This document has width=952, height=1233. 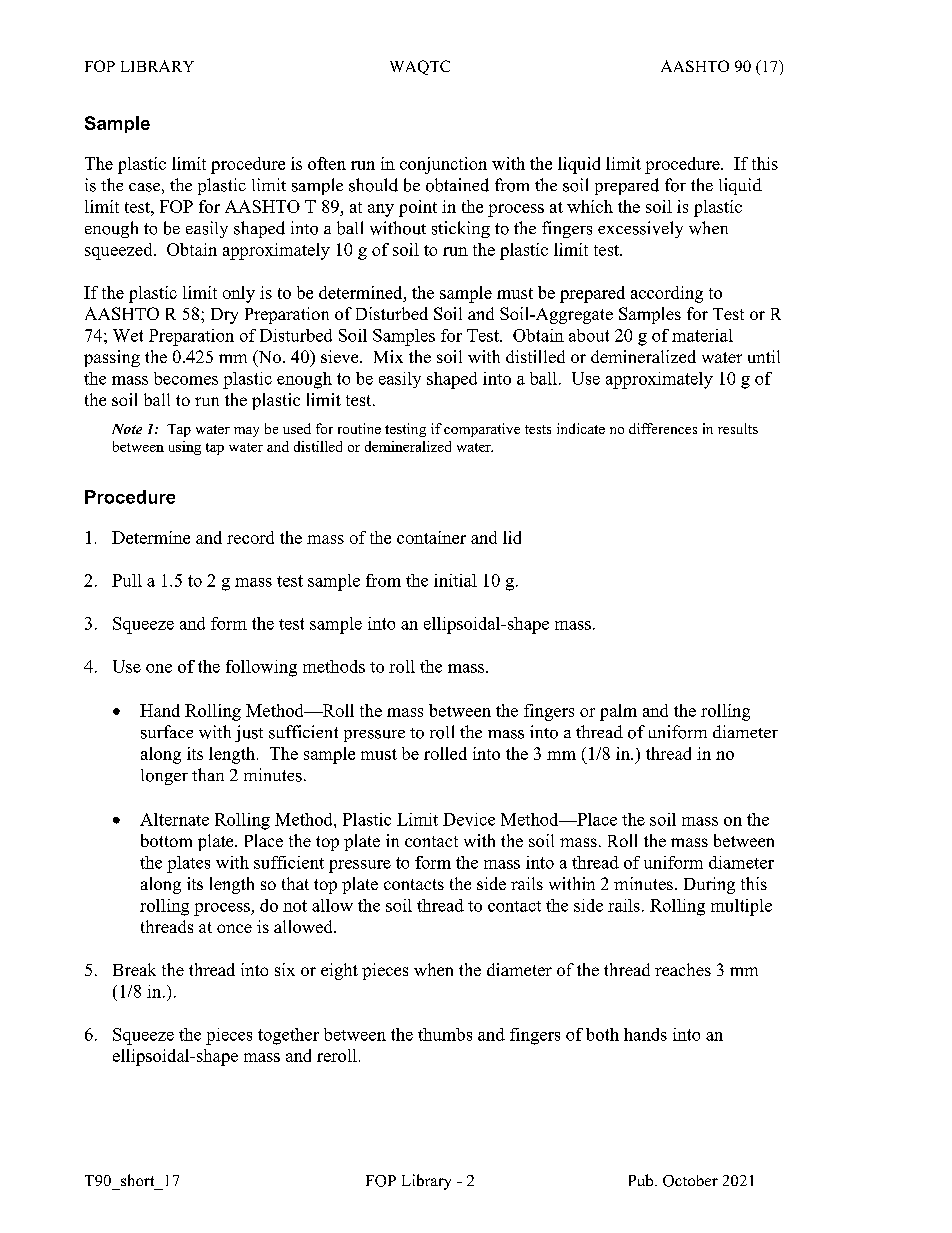 What do you see at coordinates (709, 885) in the document?
I see `During` at bounding box center [709, 885].
